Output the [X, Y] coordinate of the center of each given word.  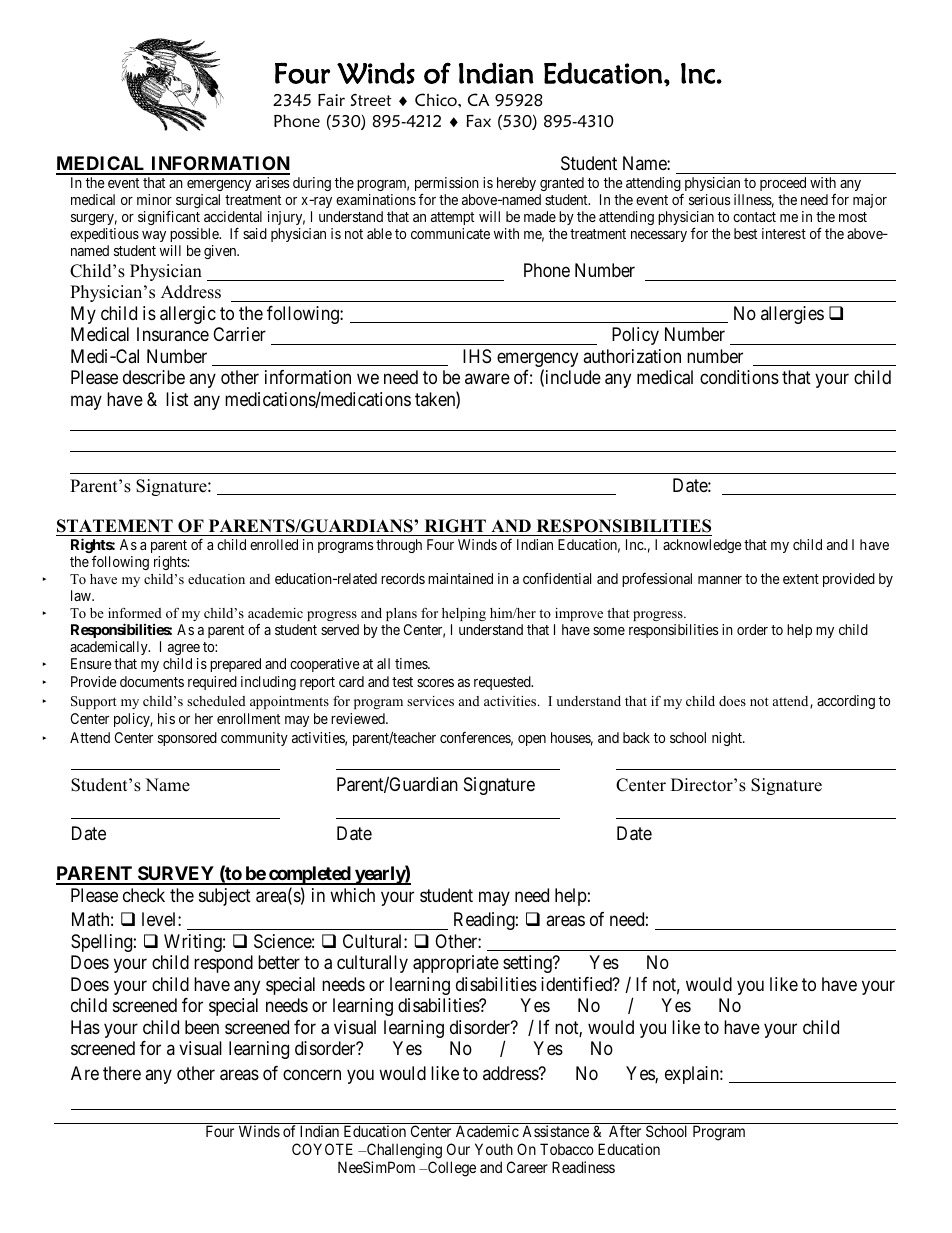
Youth [494, 1149]
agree [184, 649]
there [122, 1073]
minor [154, 199]
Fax [478, 120]
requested [503, 683]
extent [801, 579]
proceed [783, 186]
